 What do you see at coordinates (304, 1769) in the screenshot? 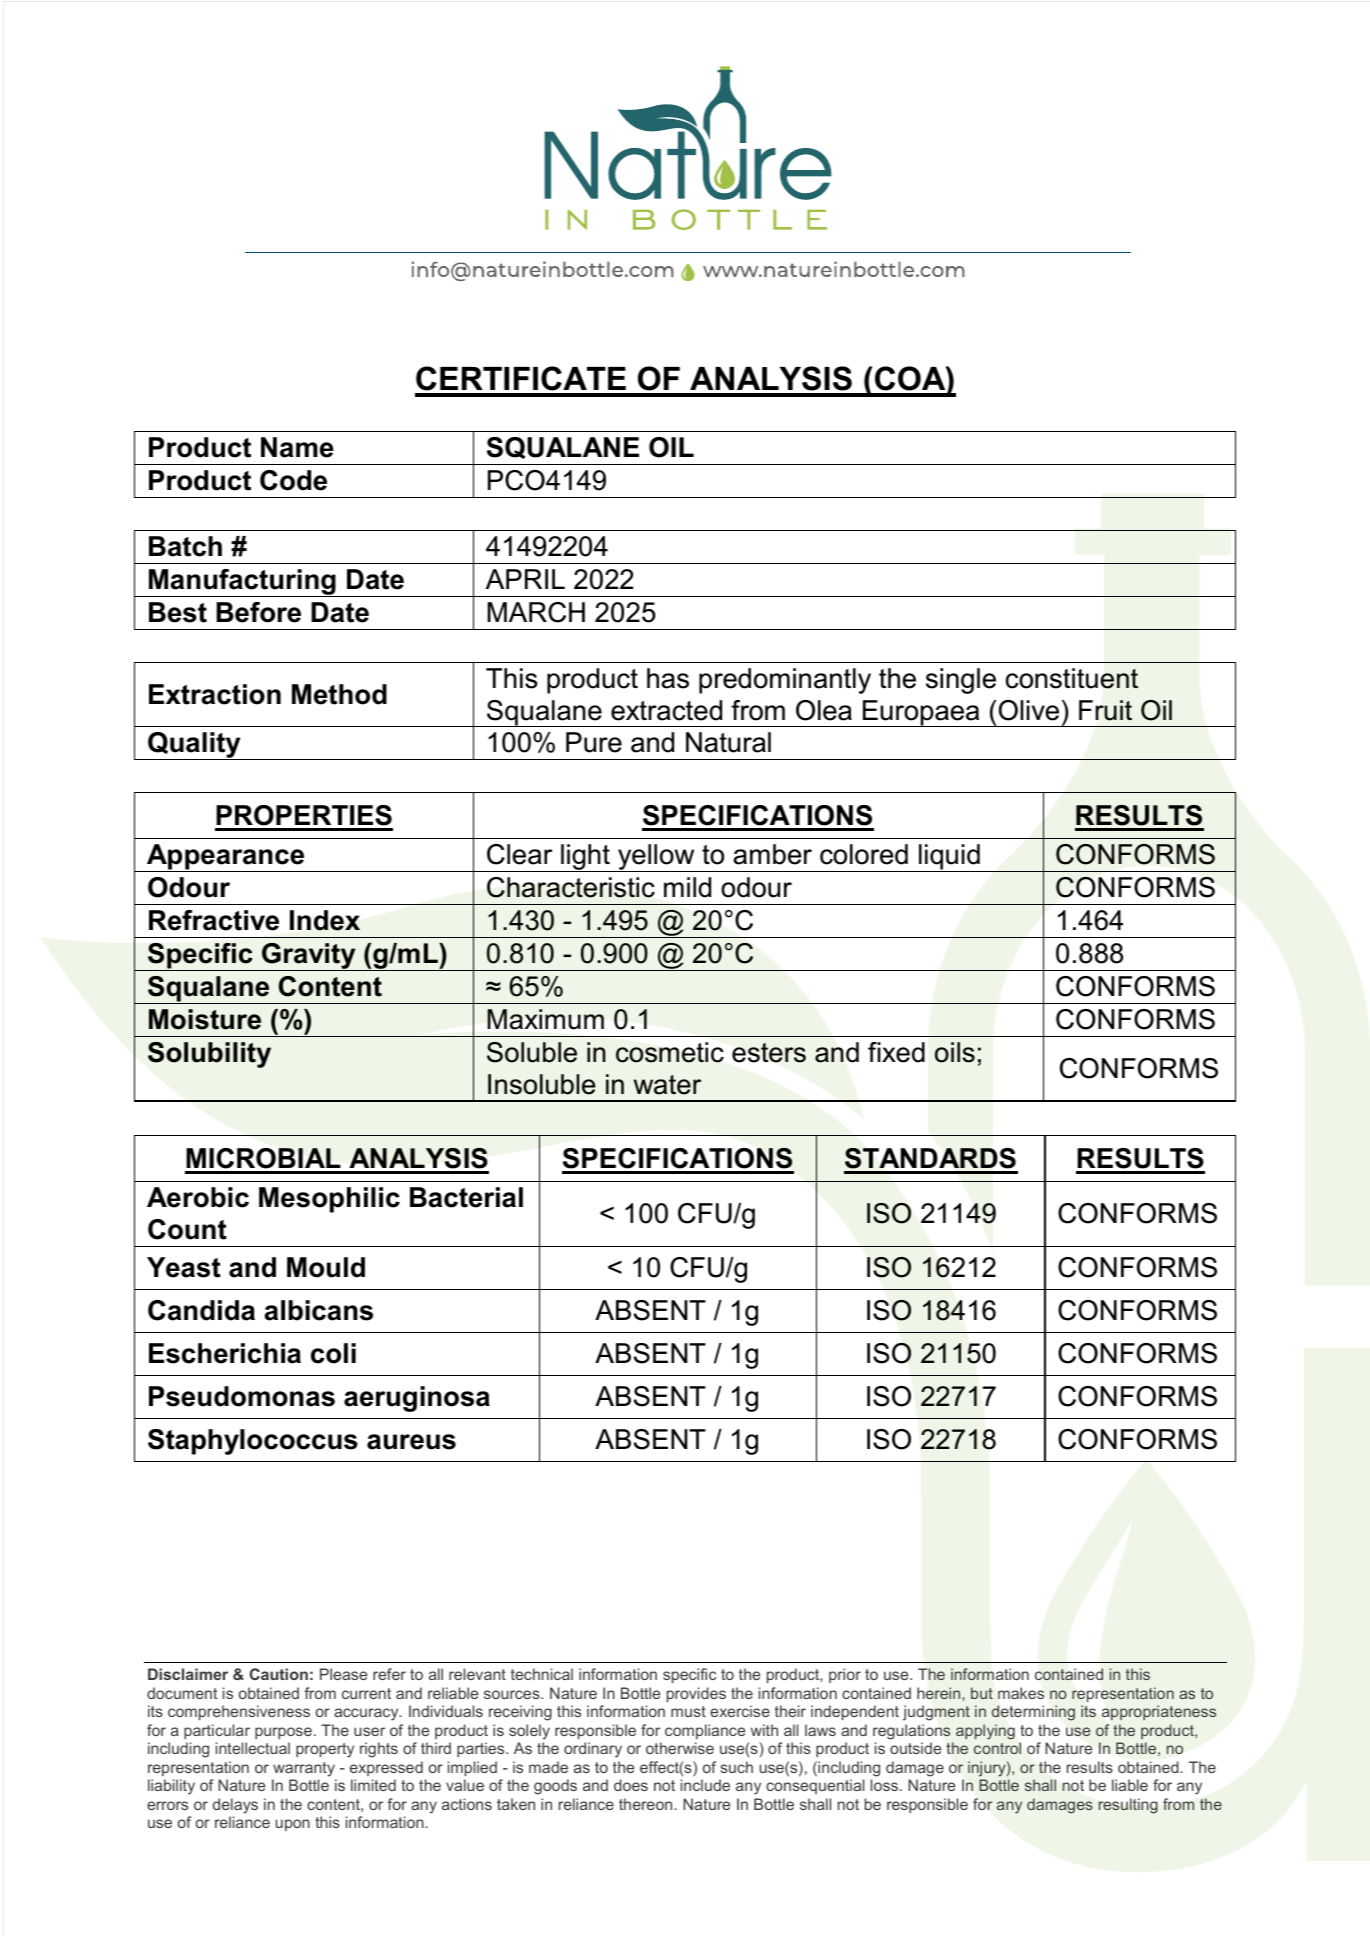
I see `warranty` at bounding box center [304, 1769].
